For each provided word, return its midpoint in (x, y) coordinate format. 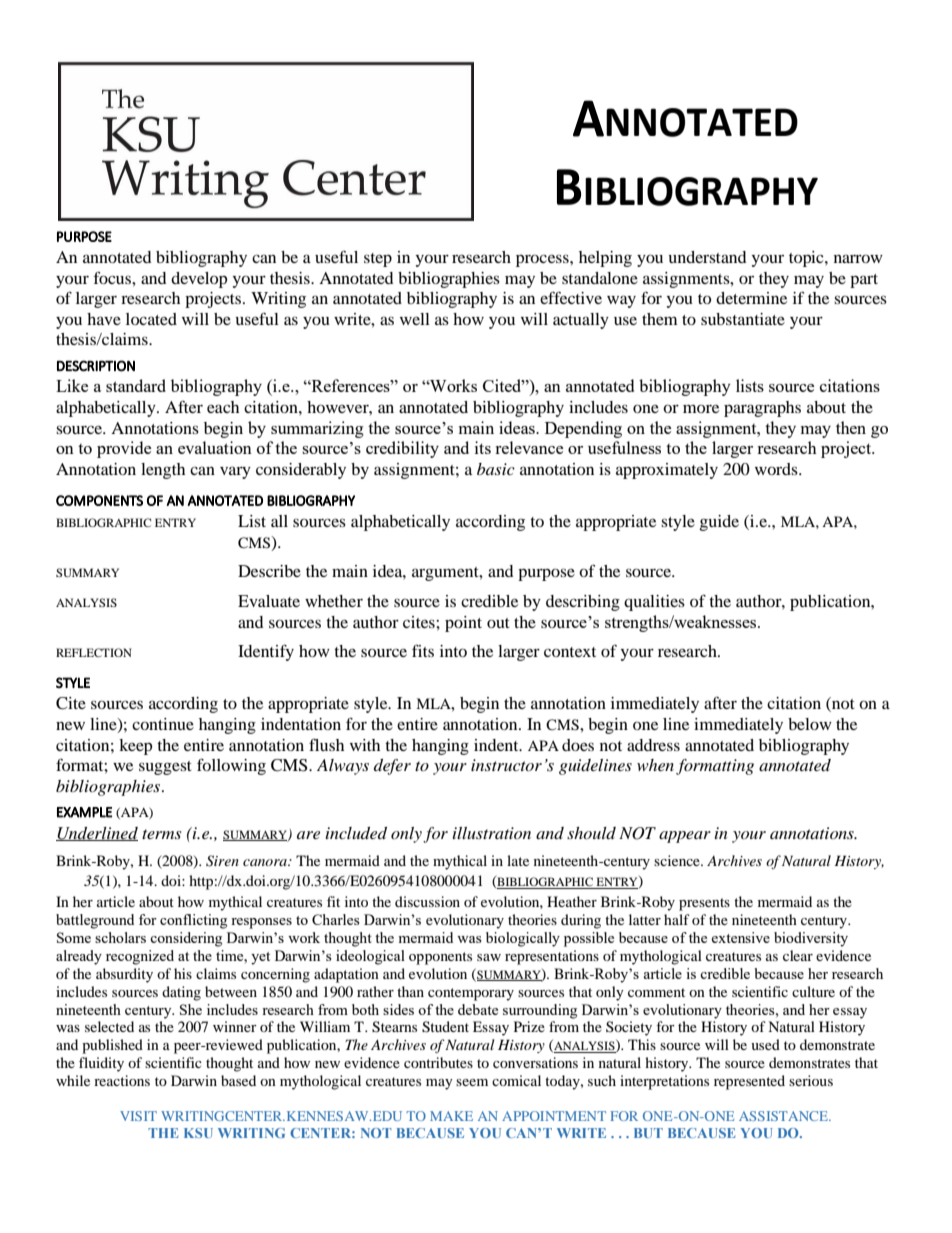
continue (163, 724)
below (810, 724)
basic (496, 469)
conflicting (193, 921)
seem (472, 1082)
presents (704, 904)
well (415, 319)
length (163, 471)
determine (751, 298)
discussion (427, 901)
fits (423, 650)
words (777, 469)
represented (749, 1082)
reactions (122, 1080)
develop (199, 280)
